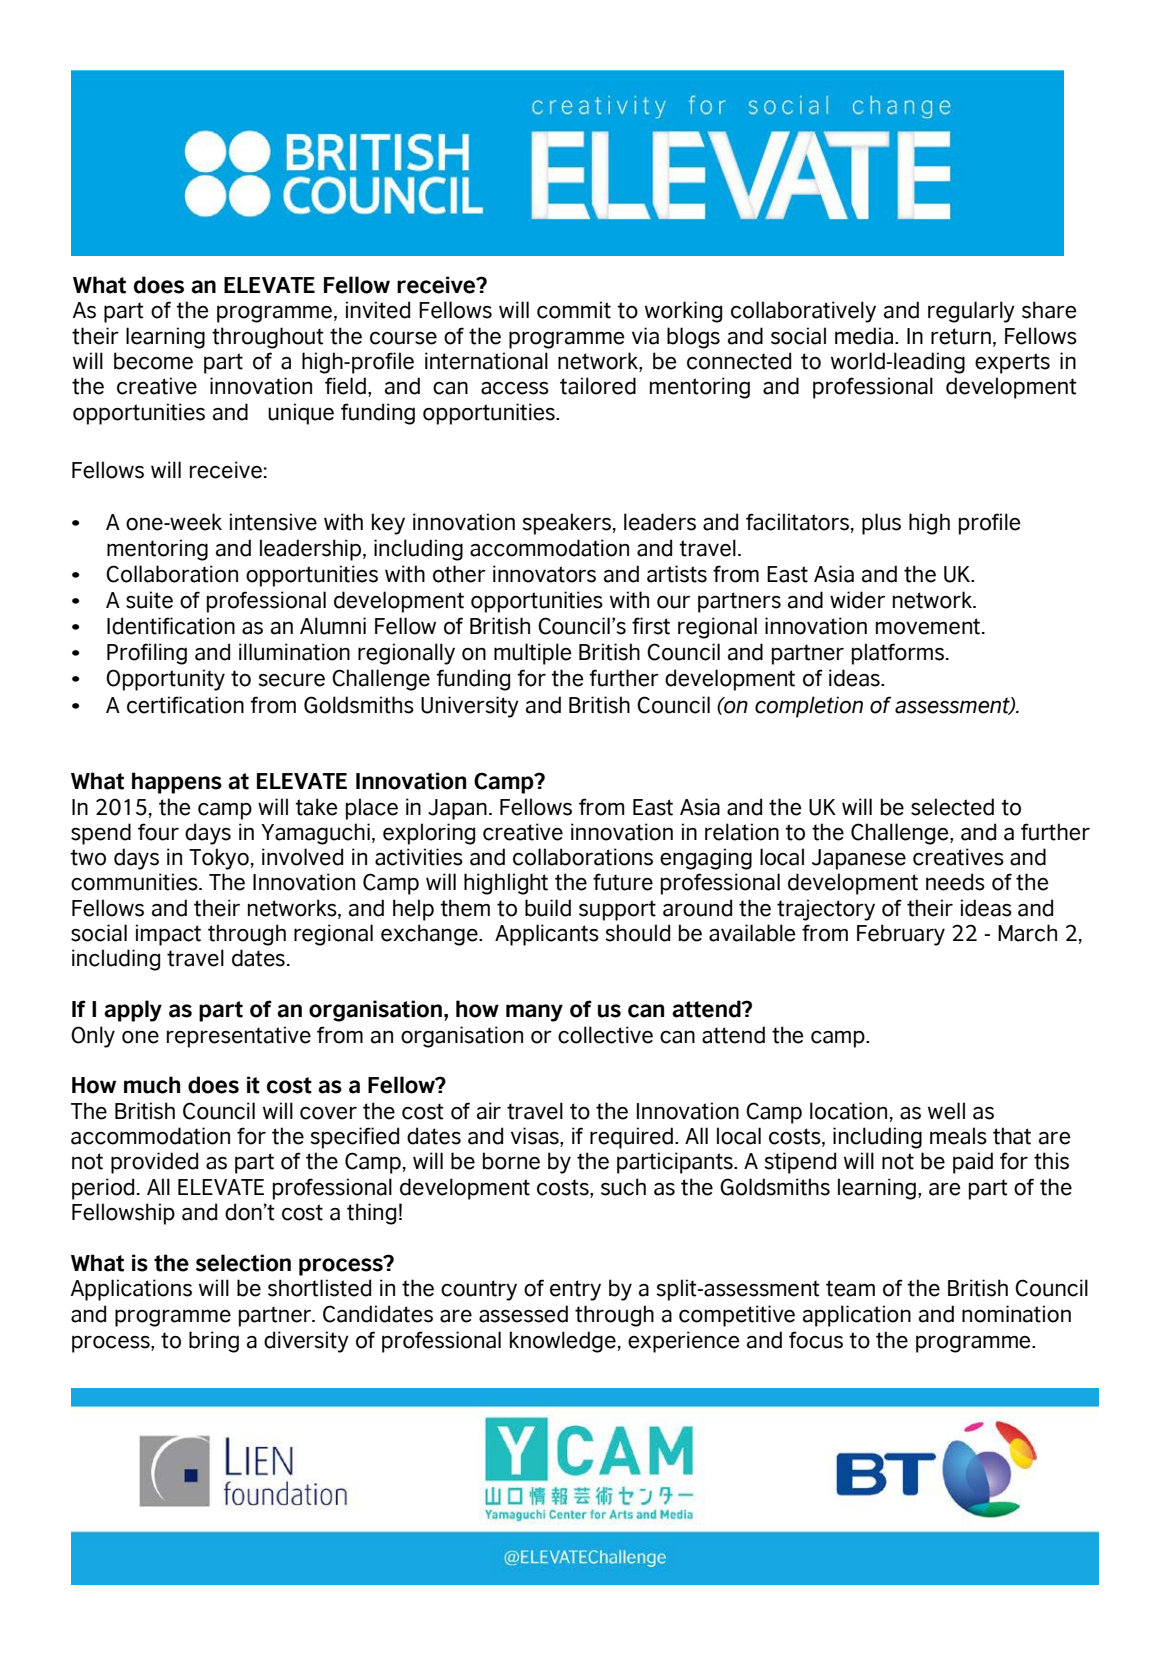 The image size is (1168, 1655). What do you see at coordinates (214, 1342) in the page?
I see `bring` at bounding box center [214, 1342].
